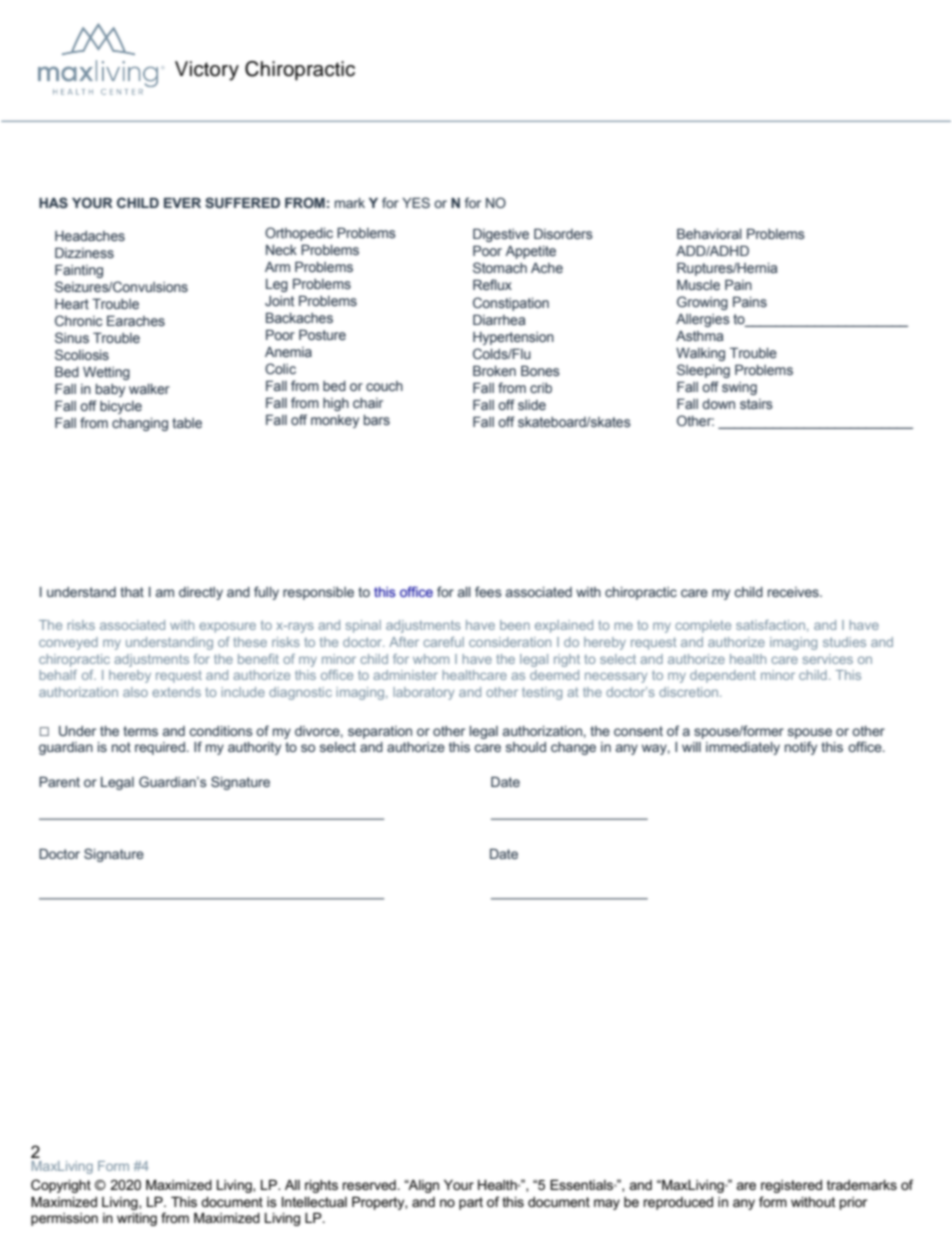 The height and width of the screenshot is (1233, 952). I want to click on walker, so click(149, 389).
